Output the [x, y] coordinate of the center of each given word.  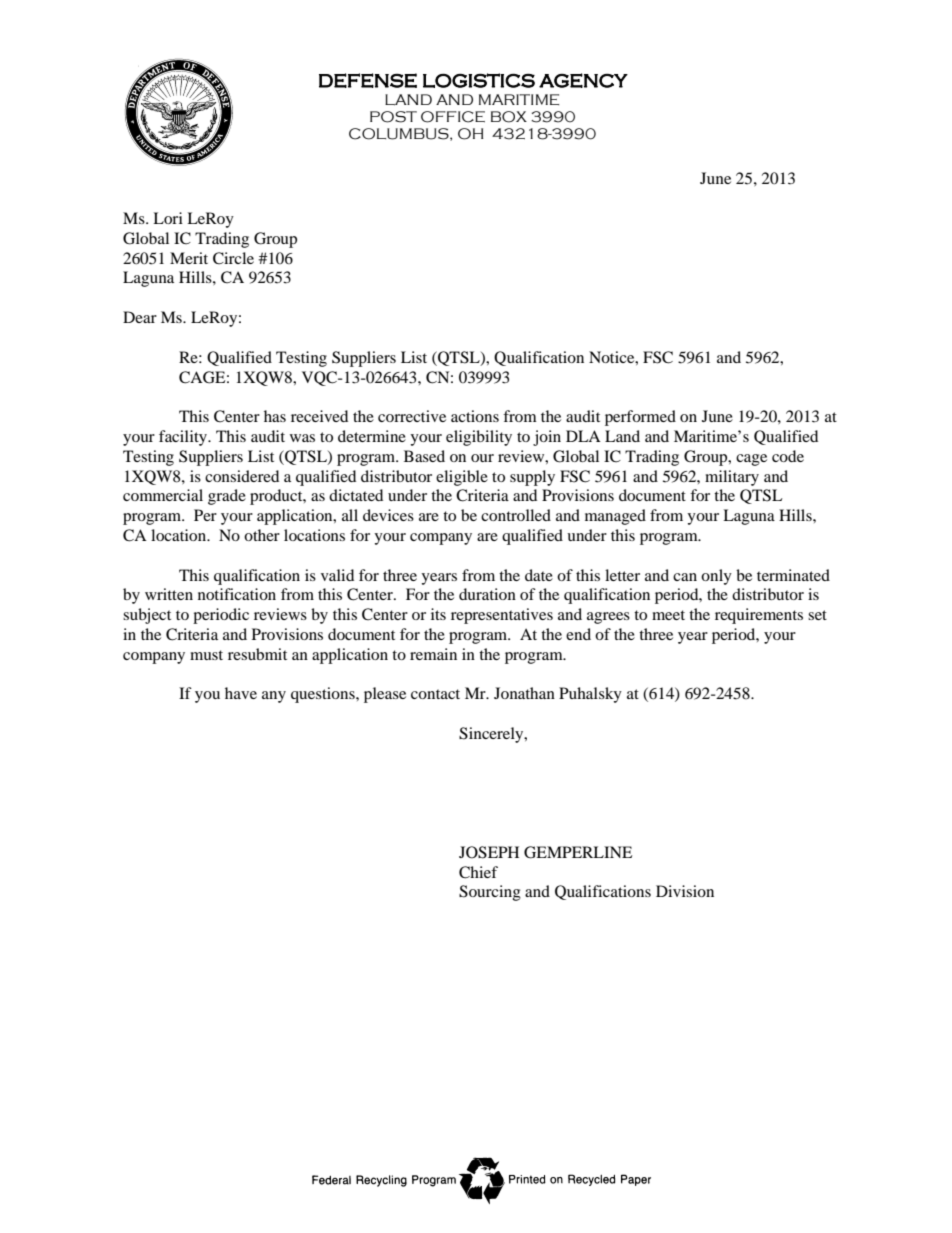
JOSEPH [489, 852]
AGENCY [583, 80]
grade [227, 497]
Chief [478, 872]
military [732, 478]
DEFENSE [368, 80]
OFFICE [453, 117]
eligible [462, 478]
